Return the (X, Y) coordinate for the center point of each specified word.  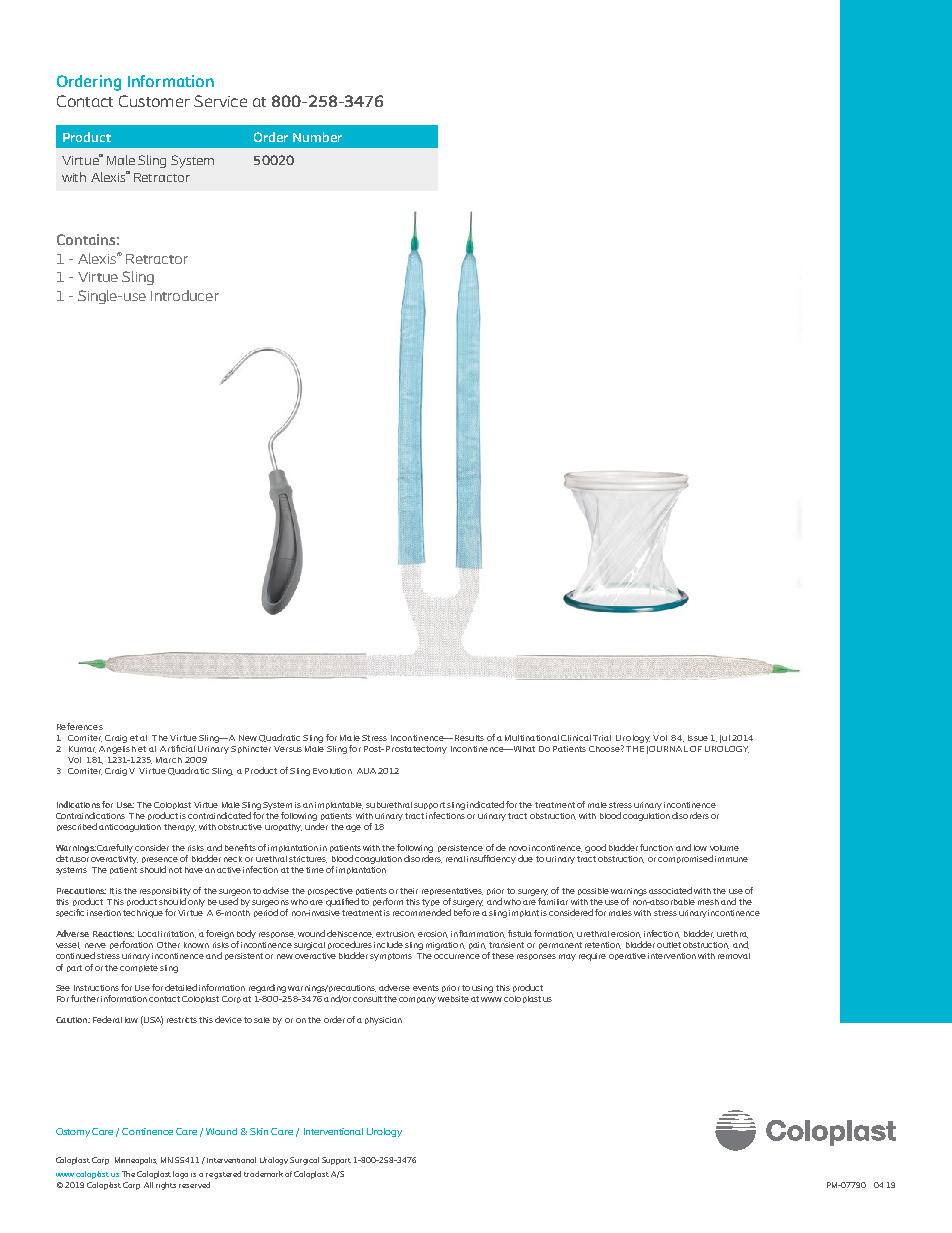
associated (670, 890)
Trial (602, 738)
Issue (698, 738)
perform (388, 902)
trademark (263, 1174)
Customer (154, 101)
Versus (288, 749)
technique (143, 914)
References (80, 726)
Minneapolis (136, 1161)
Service (220, 101)
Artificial (177, 748)
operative (627, 956)
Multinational (532, 738)
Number (317, 137)
